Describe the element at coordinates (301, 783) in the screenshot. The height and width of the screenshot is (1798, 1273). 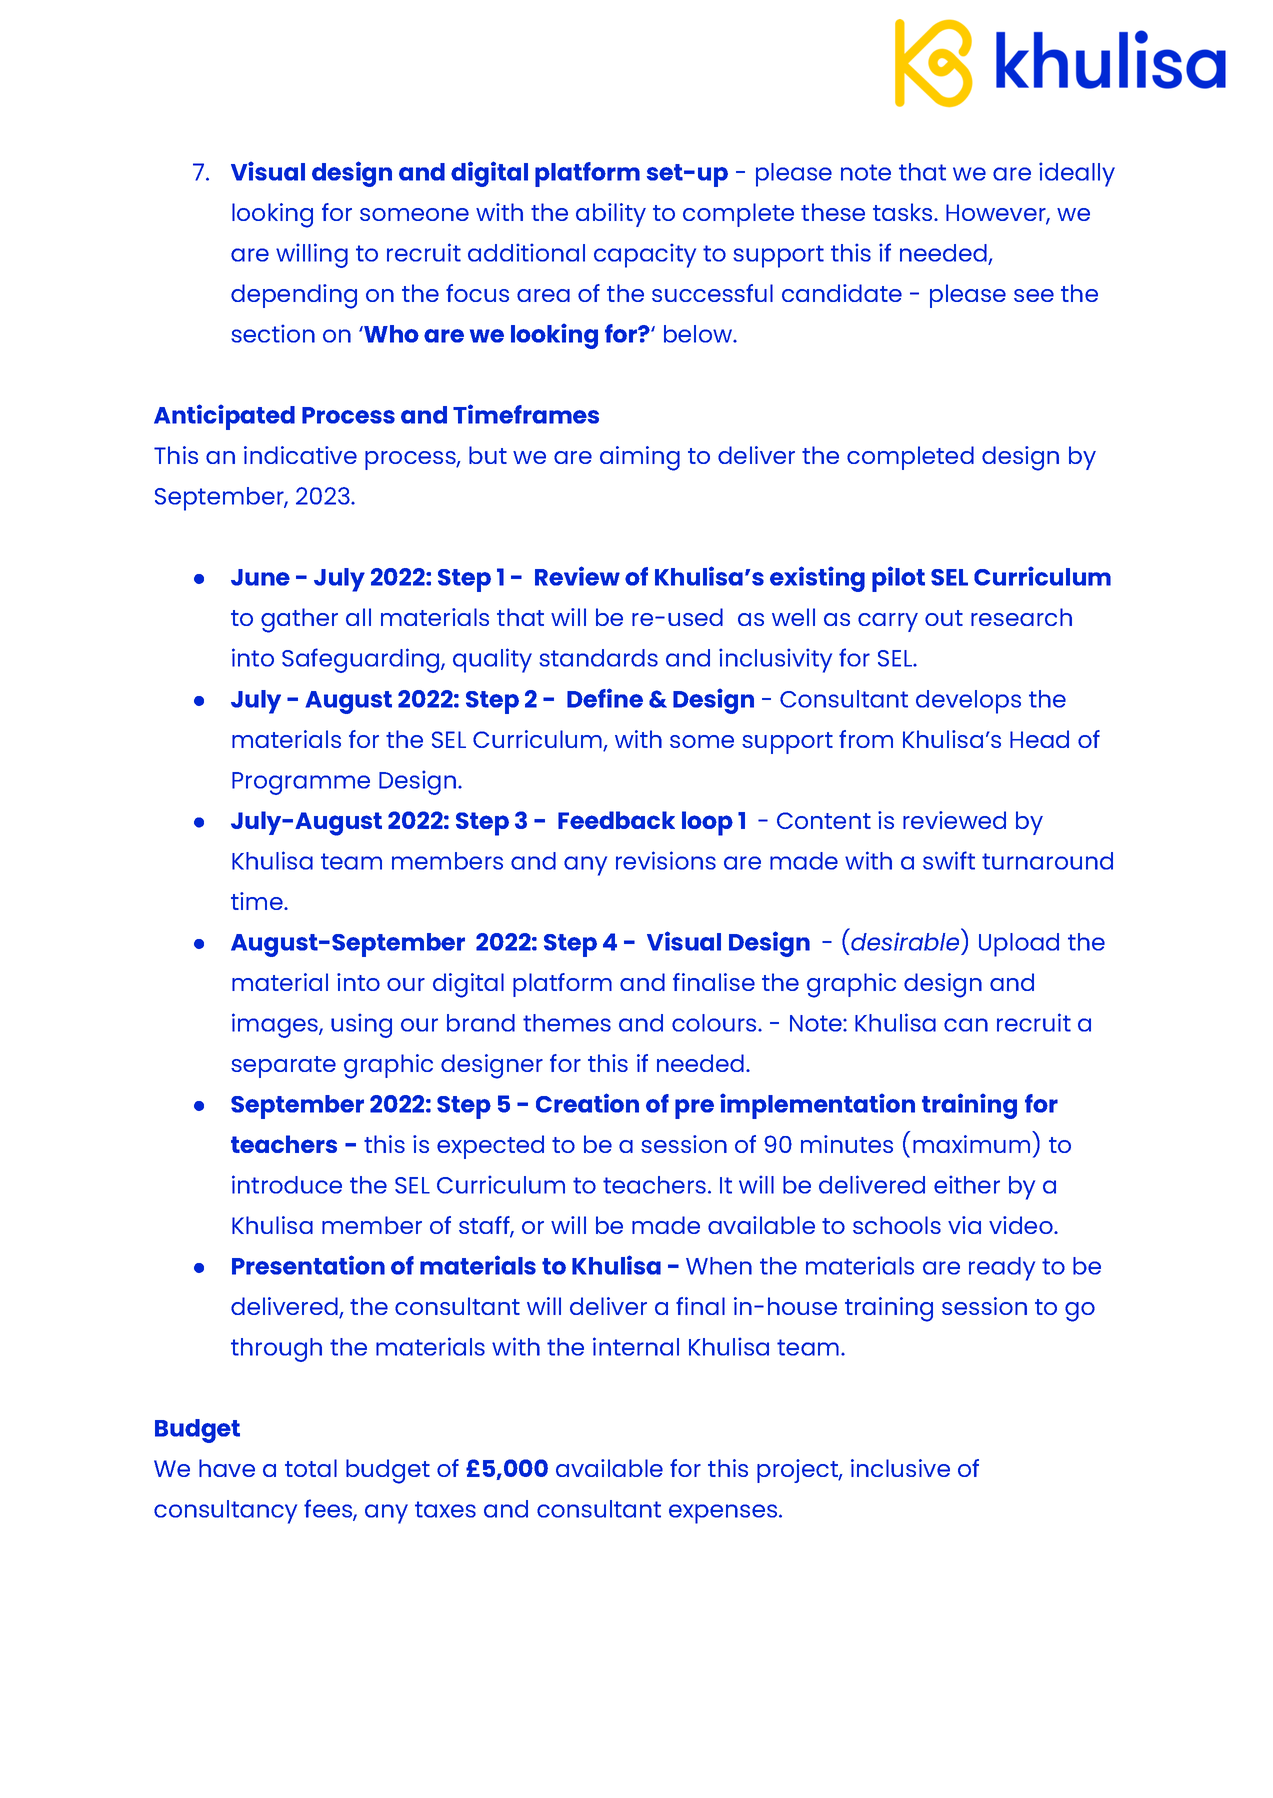
I see `Programme` at that location.
